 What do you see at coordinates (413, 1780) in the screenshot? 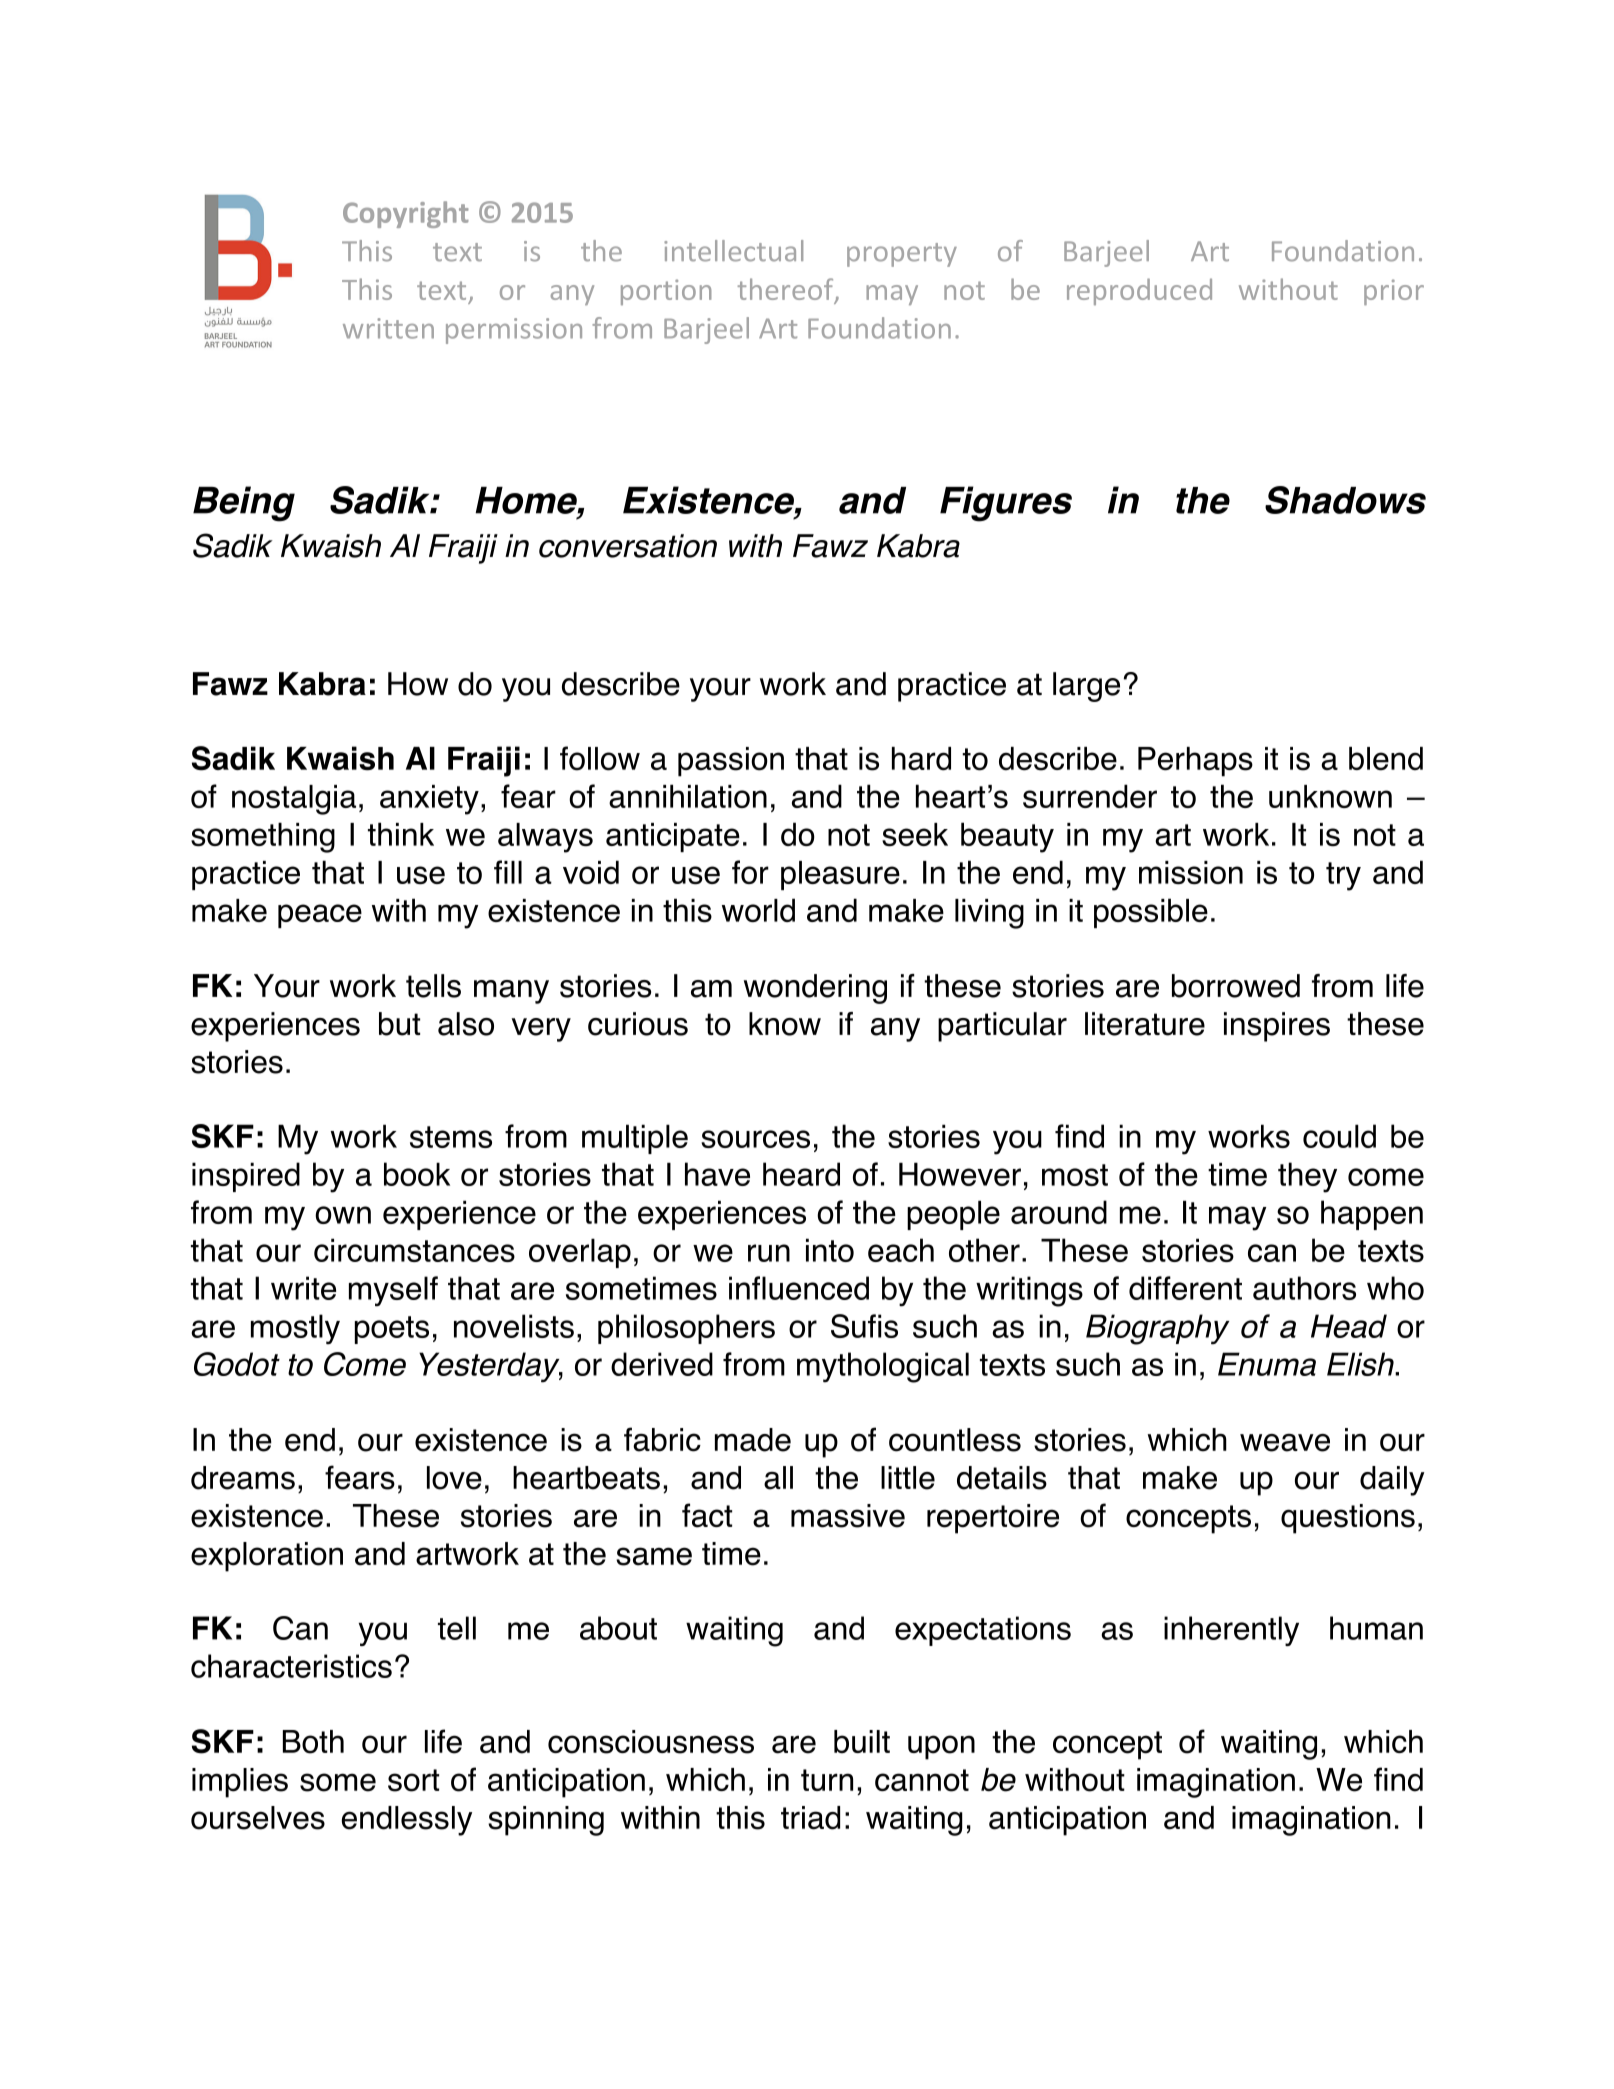
I see `sort` at bounding box center [413, 1780].
